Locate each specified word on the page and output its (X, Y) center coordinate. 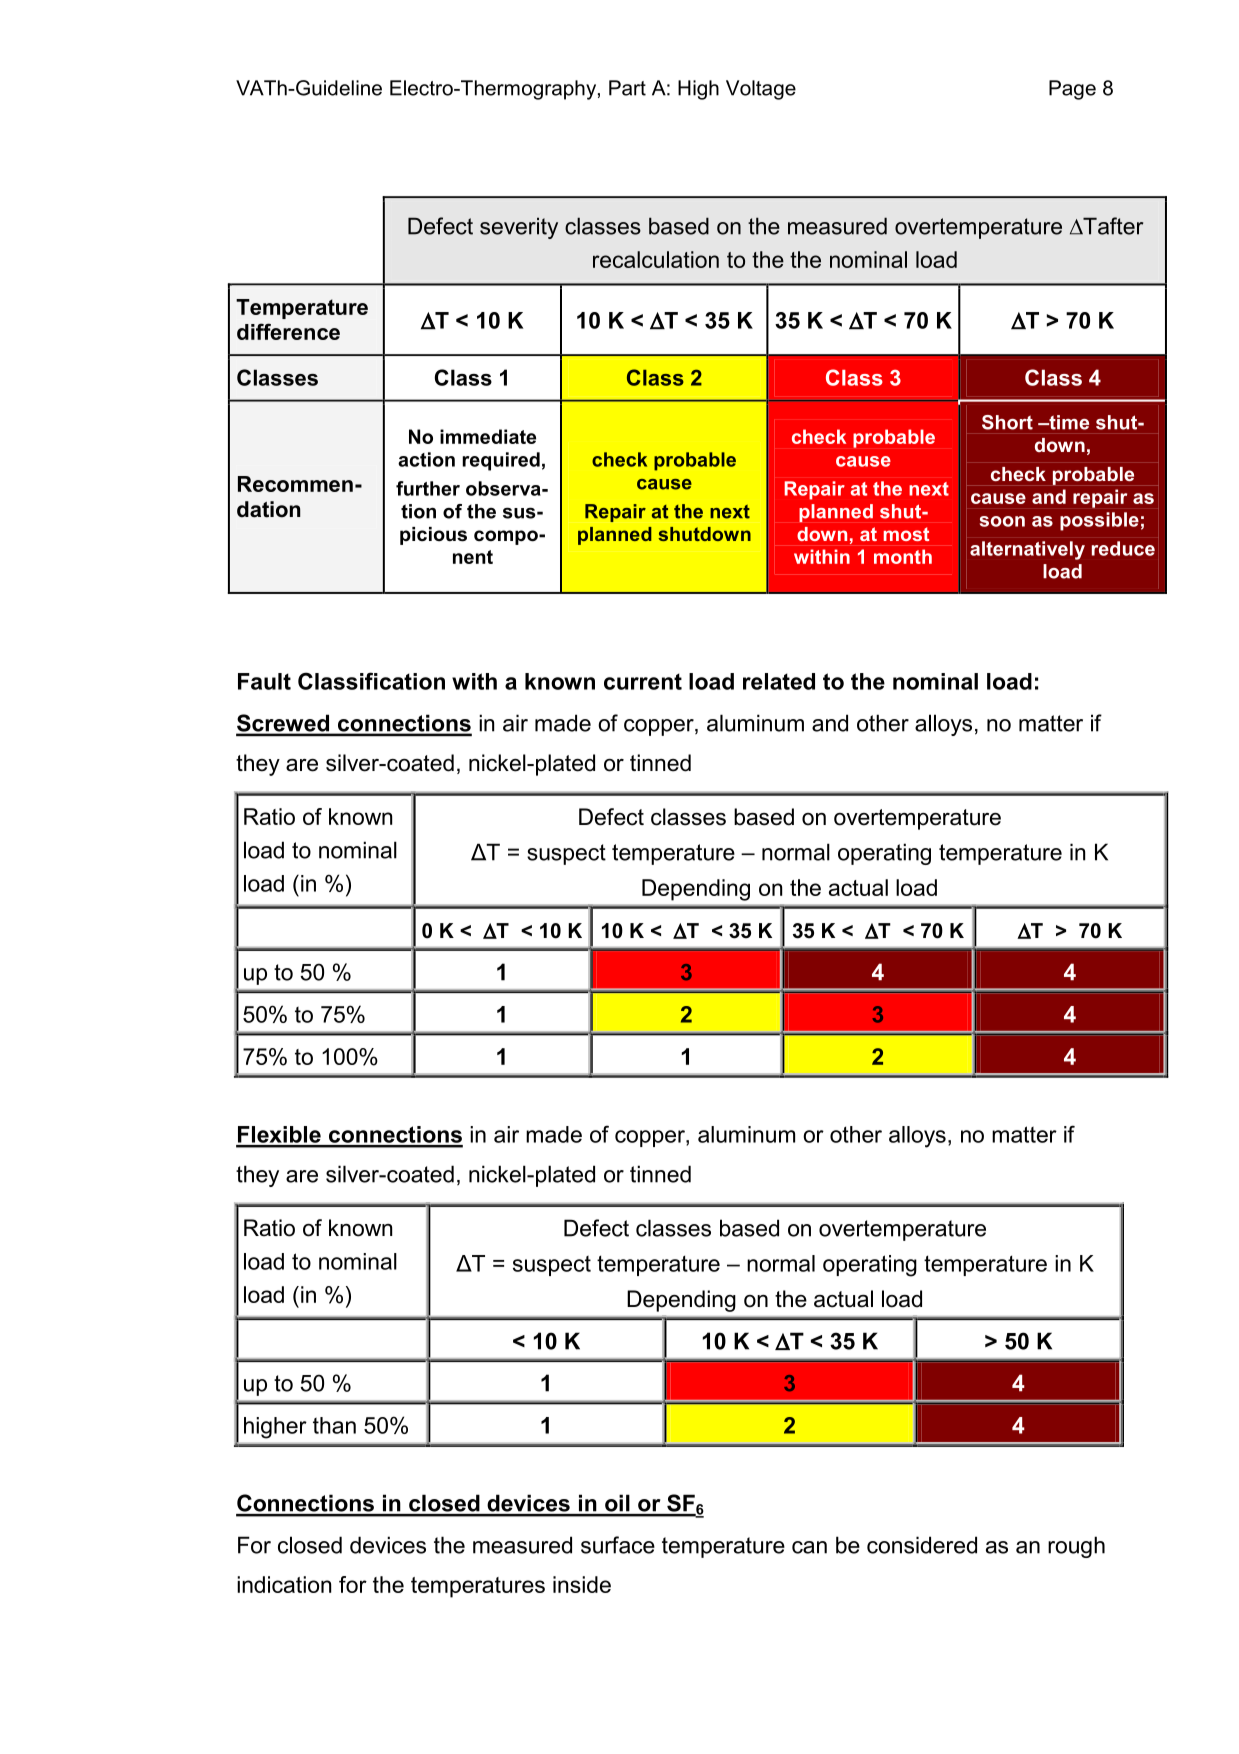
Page (1072, 90)
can (809, 1547)
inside (582, 1584)
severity (519, 228)
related (779, 681)
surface (618, 1545)
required (501, 461)
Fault (264, 681)
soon (1002, 521)
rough (1076, 1547)
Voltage (761, 90)
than (334, 1425)
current (643, 681)
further (428, 488)
